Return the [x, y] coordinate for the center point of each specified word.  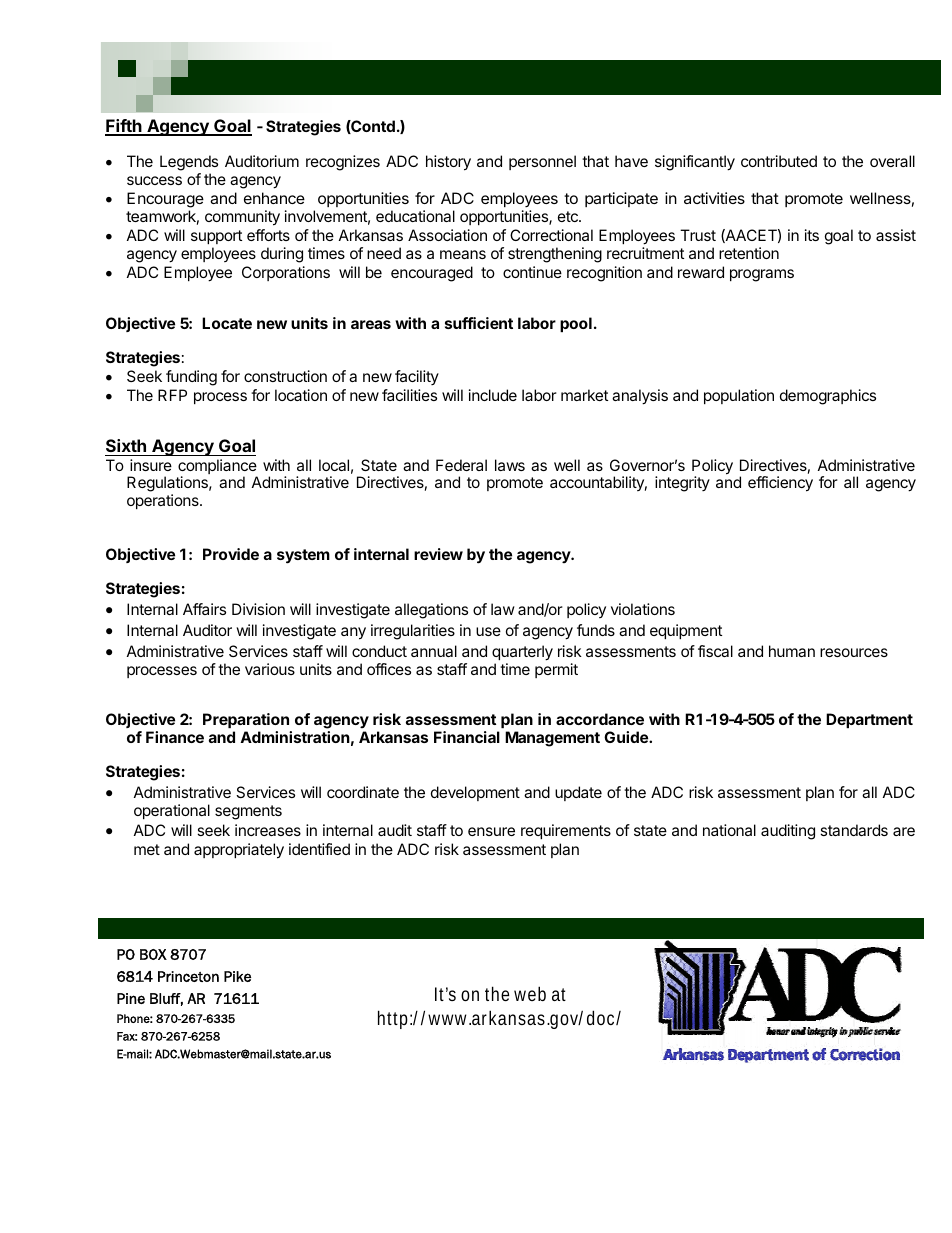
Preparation [246, 720]
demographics [828, 397]
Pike [237, 976]
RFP [172, 395]
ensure [491, 831]
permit [556, 670]
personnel [542, 162]
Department [869, 720]
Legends [189, 164]
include [493, 395]
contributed [779, 161]
